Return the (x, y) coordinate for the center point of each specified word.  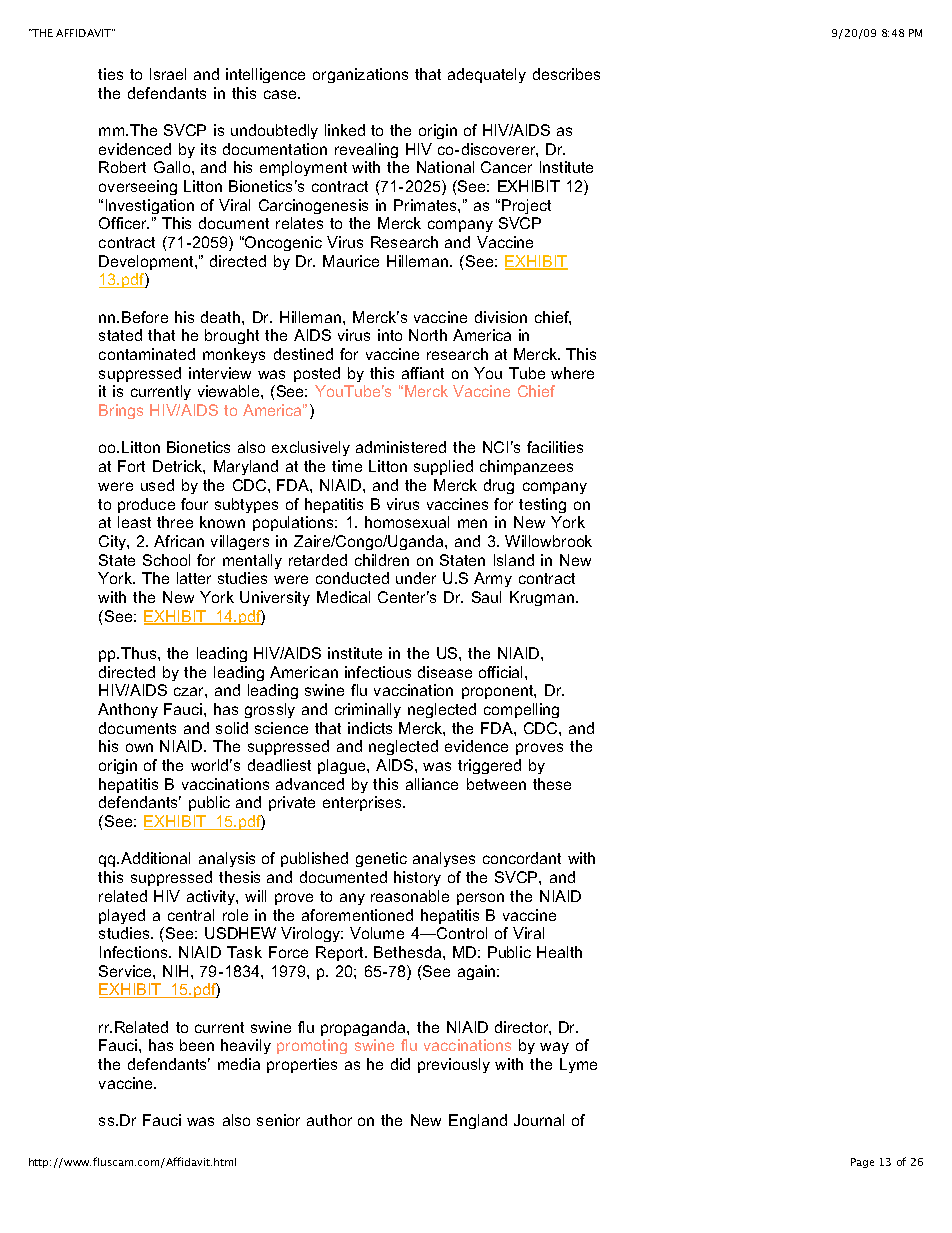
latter (194, 578)
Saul (486, 597)
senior (278, 1120)
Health (559, 952)
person (480, 899)
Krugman (543, 598)
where (572, 373)
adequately (487, 75)
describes (566, 74)
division (501, 317)
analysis (227, 859)
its (208, 149)
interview (220, 373)
